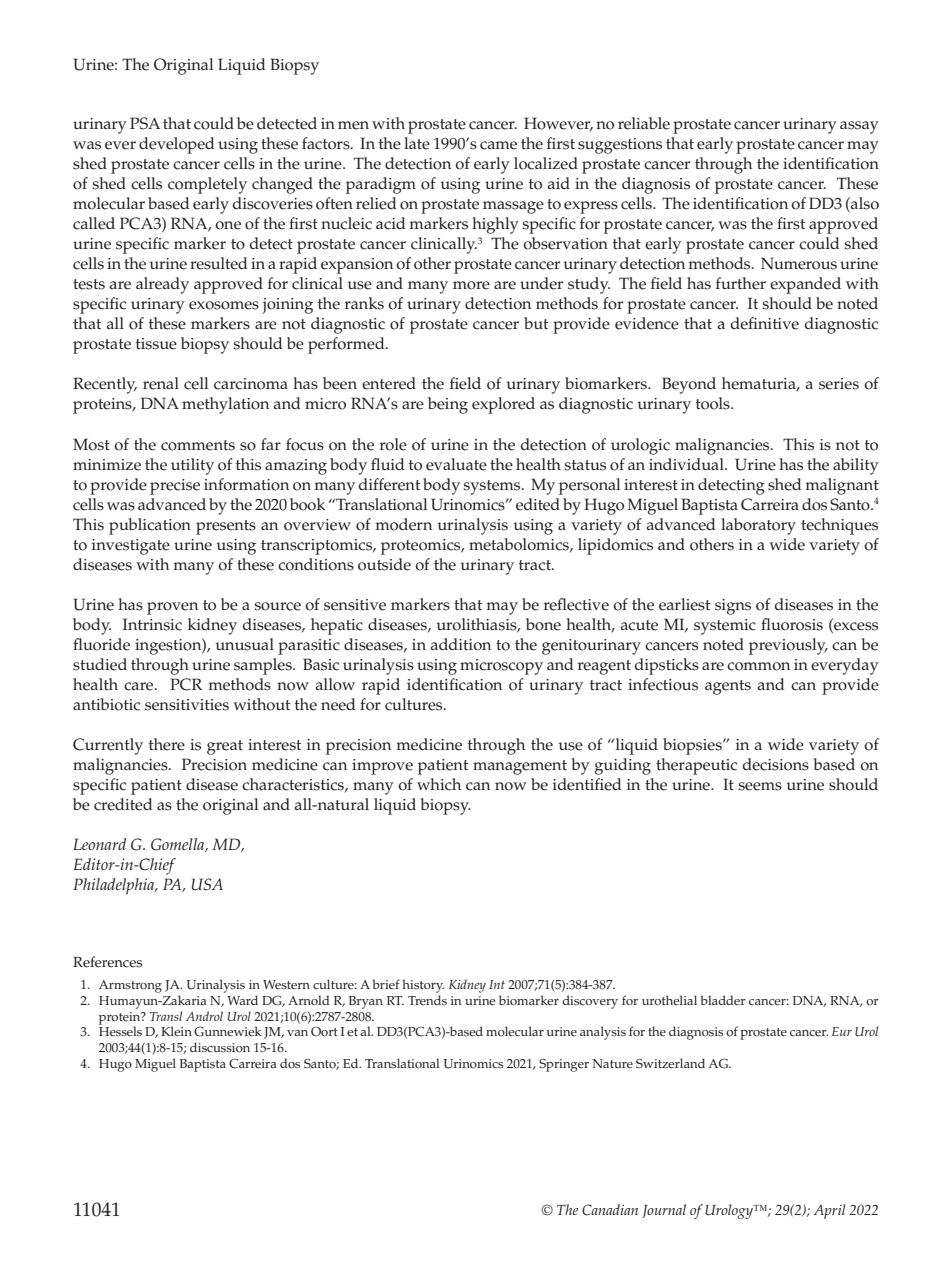  What do you see at coordinates (186, 684) in the screenshot?
I see `PCR` at bounding box center [186, 684].
